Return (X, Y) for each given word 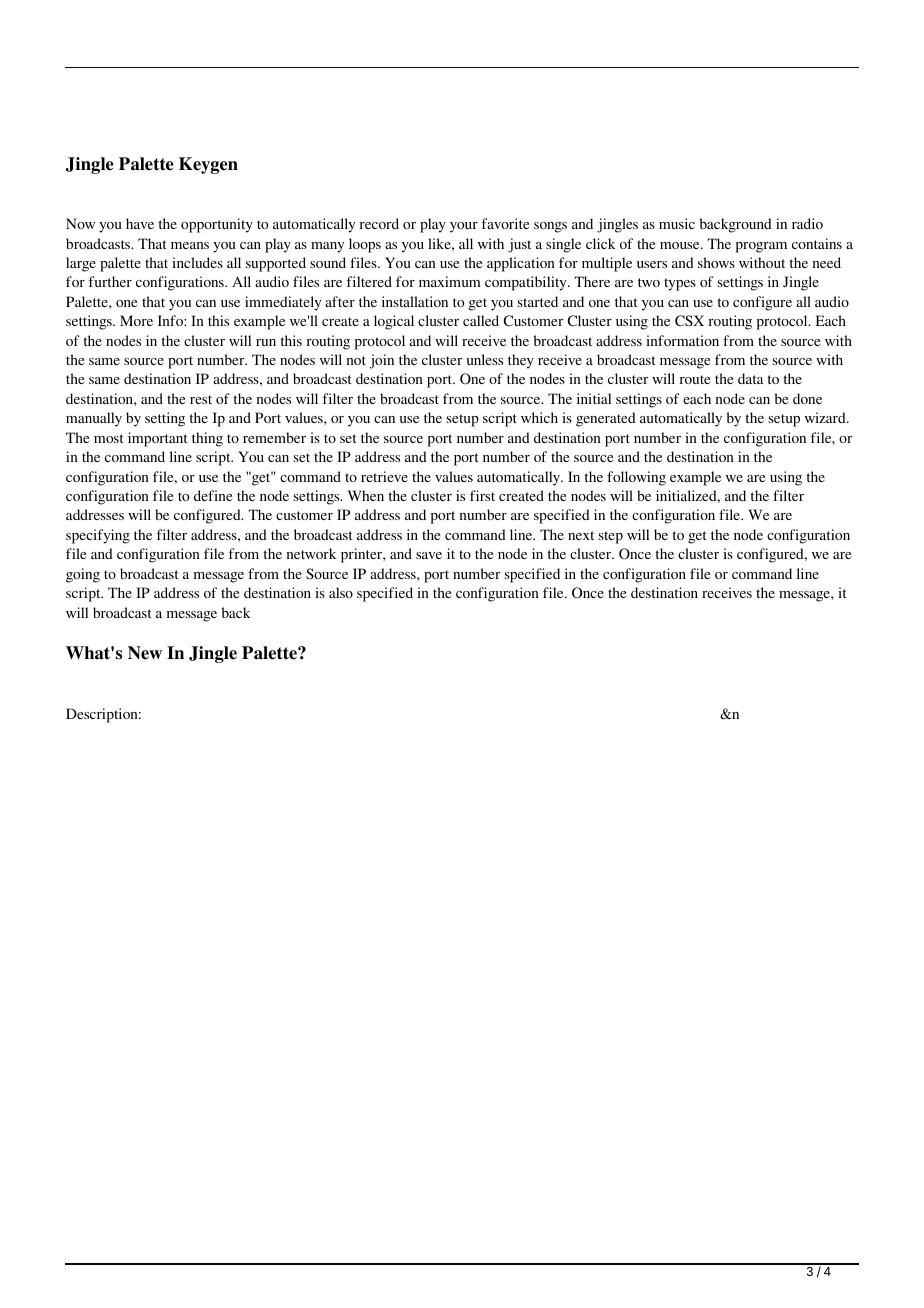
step (611, 537)
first (482, 495)
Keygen (208, 165)
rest (201, 399)
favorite (505, 223)
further (110, 281)
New (145, 653)
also (341, 592)
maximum (450, 281)
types (680, 284)
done (807, 398)
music (677, 223)
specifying (98, 536)
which (539, 417)
